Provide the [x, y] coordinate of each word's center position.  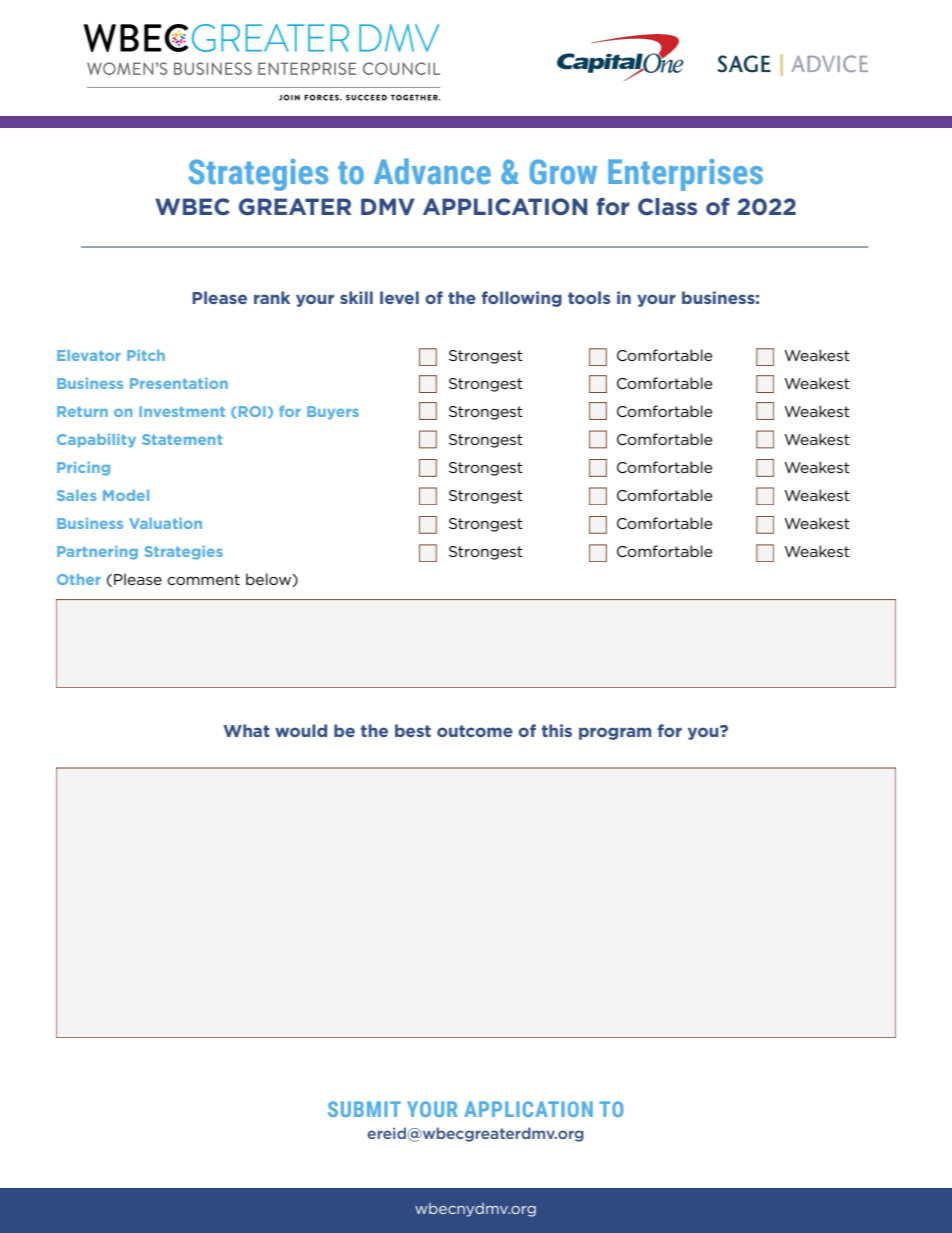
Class [667, 207]
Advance [432, 171]
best [413, 730]
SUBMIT [364, 1109]
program [615, 733]
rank [272, 297]
